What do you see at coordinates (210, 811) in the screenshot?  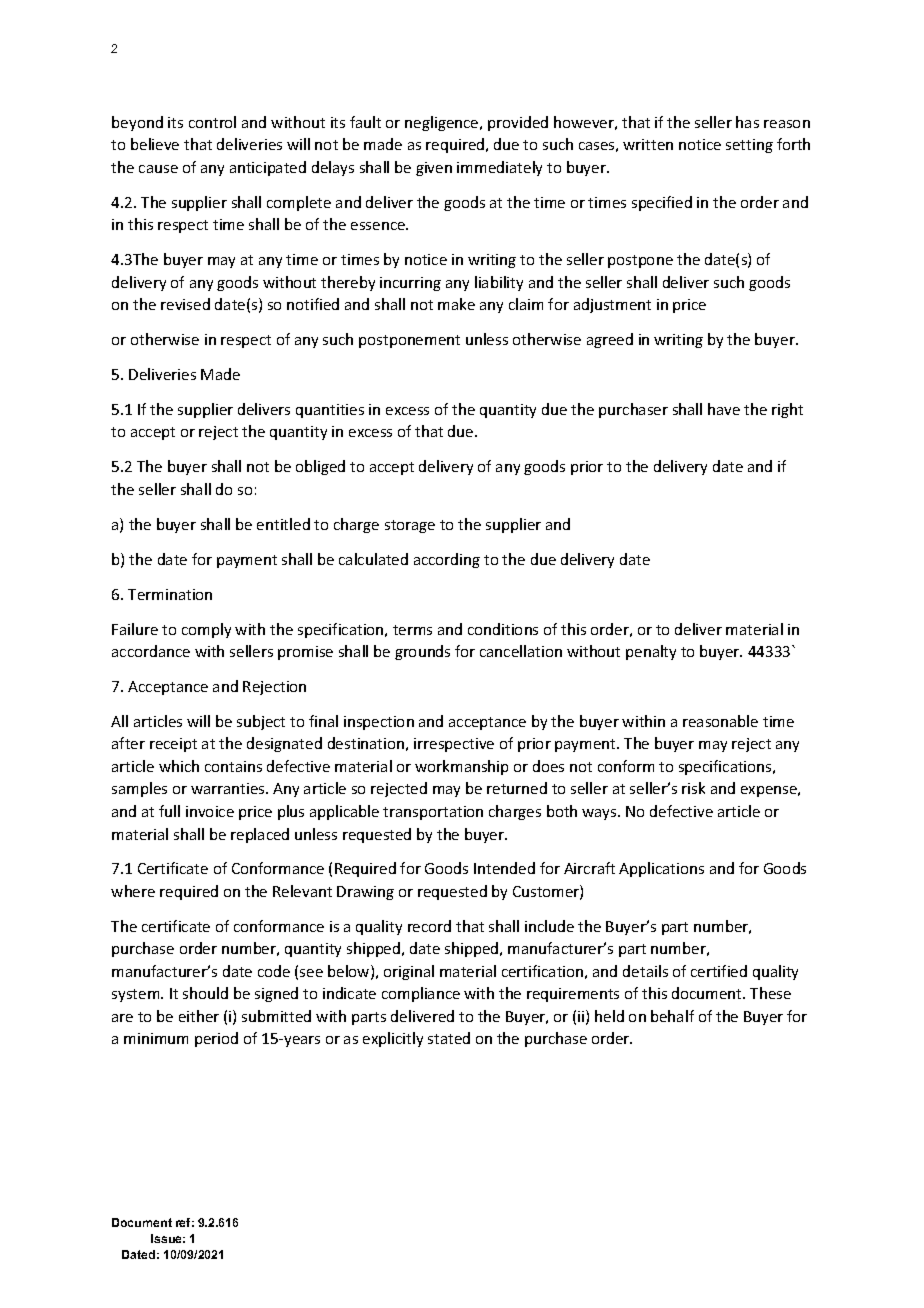 I see `invoice` at bounding box center [210, 811].
